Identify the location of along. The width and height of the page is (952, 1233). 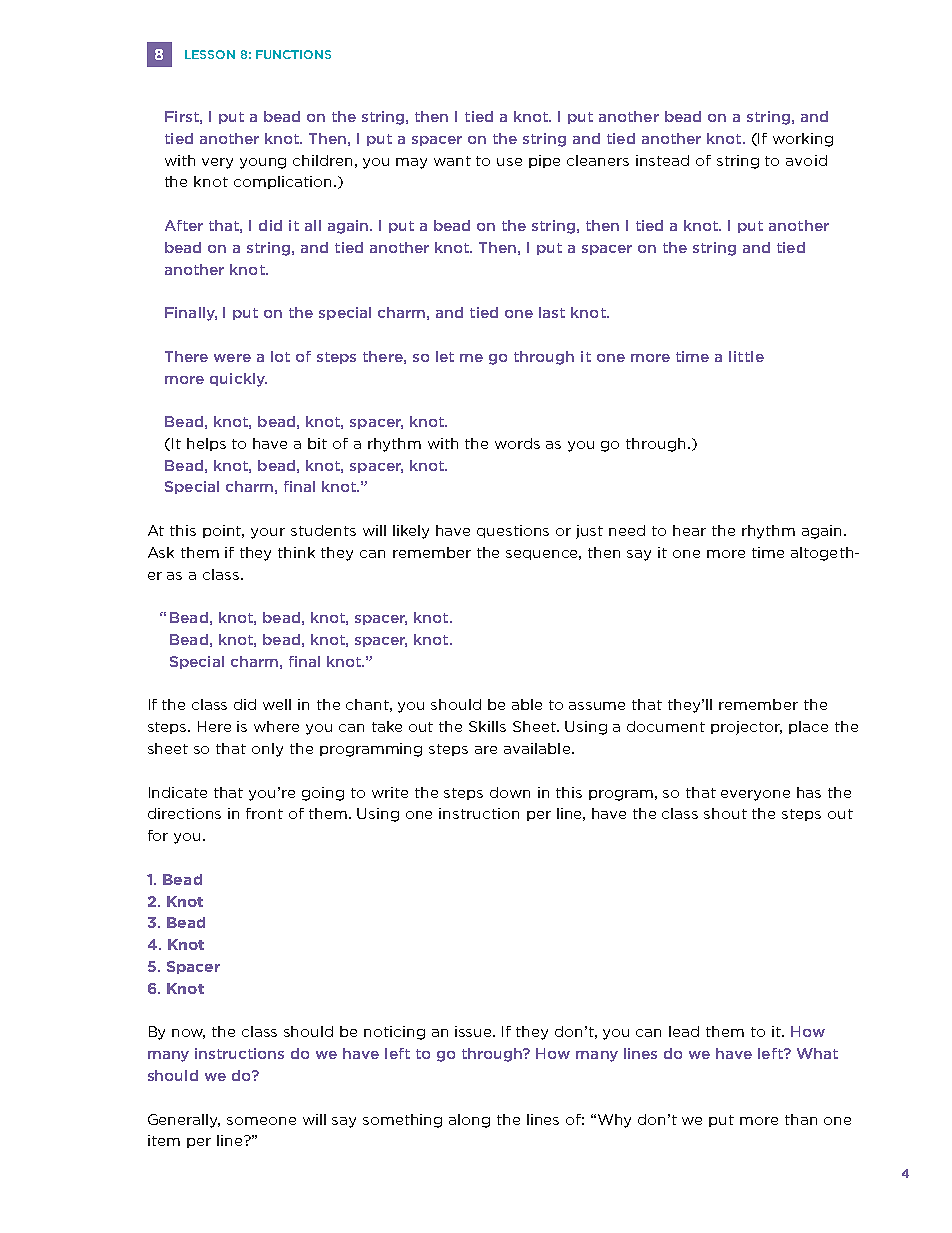
(469, 1121).
